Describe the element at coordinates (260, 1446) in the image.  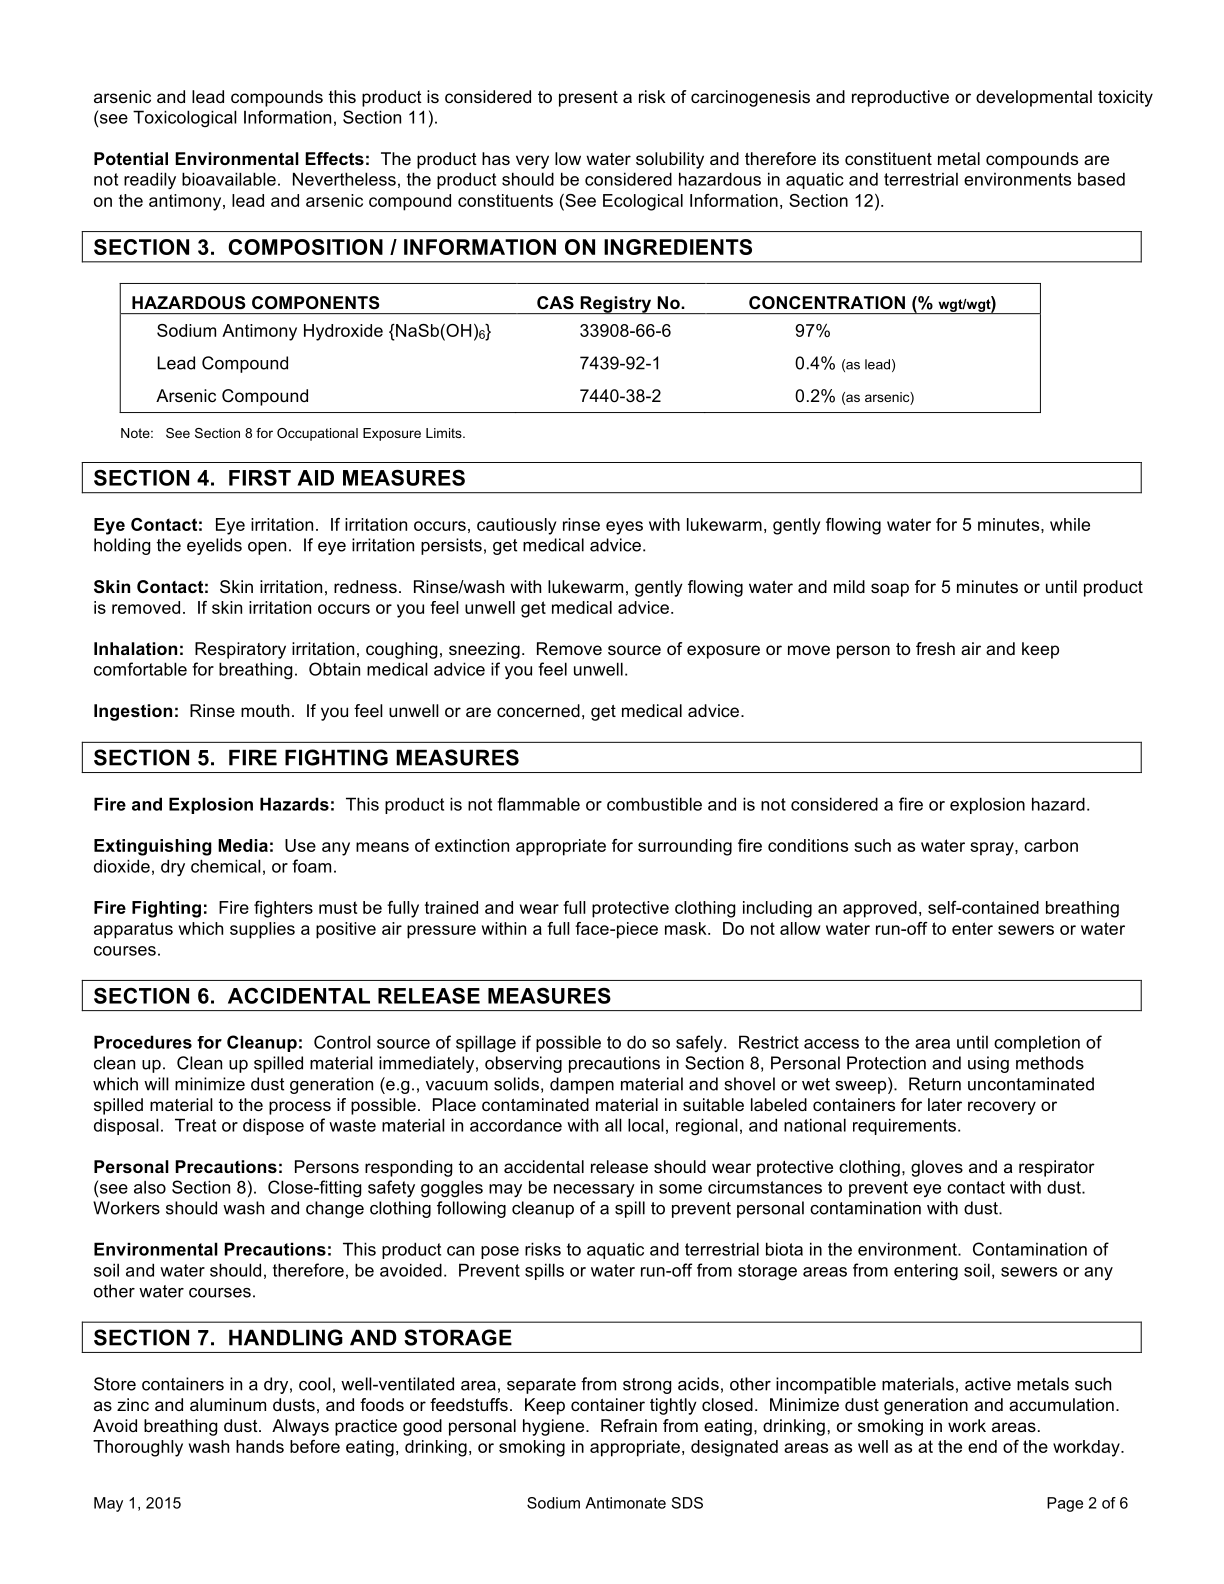
I see `hands` at that location.
